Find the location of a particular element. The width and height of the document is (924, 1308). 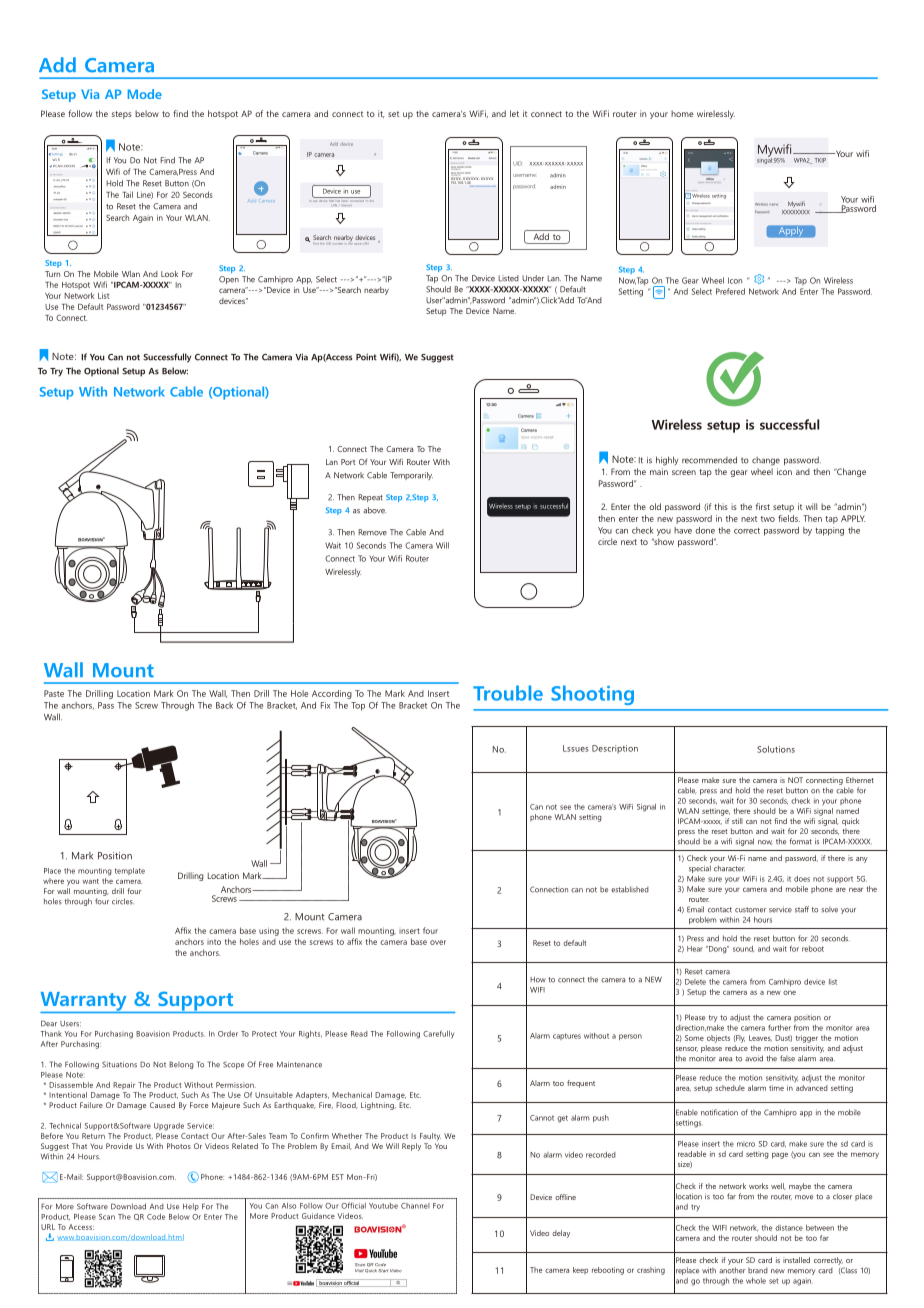

character is located at coordinates (729, 868).
